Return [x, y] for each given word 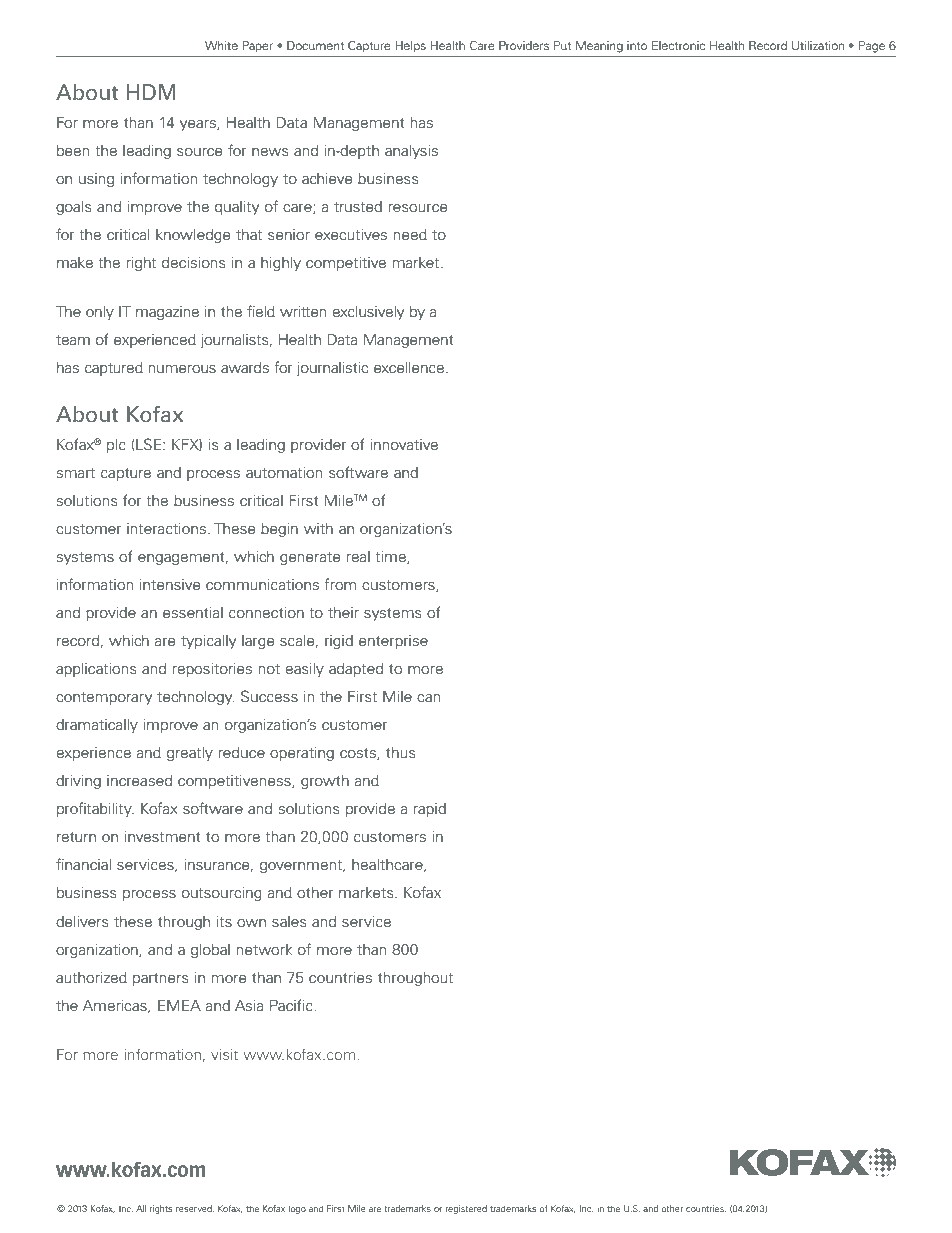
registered [466, 1209]
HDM [151, 92]
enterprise [393, 642]
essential [193, 613]
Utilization [818, 45]
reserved [195, 1208]
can [428, 698]
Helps [411, 47]
